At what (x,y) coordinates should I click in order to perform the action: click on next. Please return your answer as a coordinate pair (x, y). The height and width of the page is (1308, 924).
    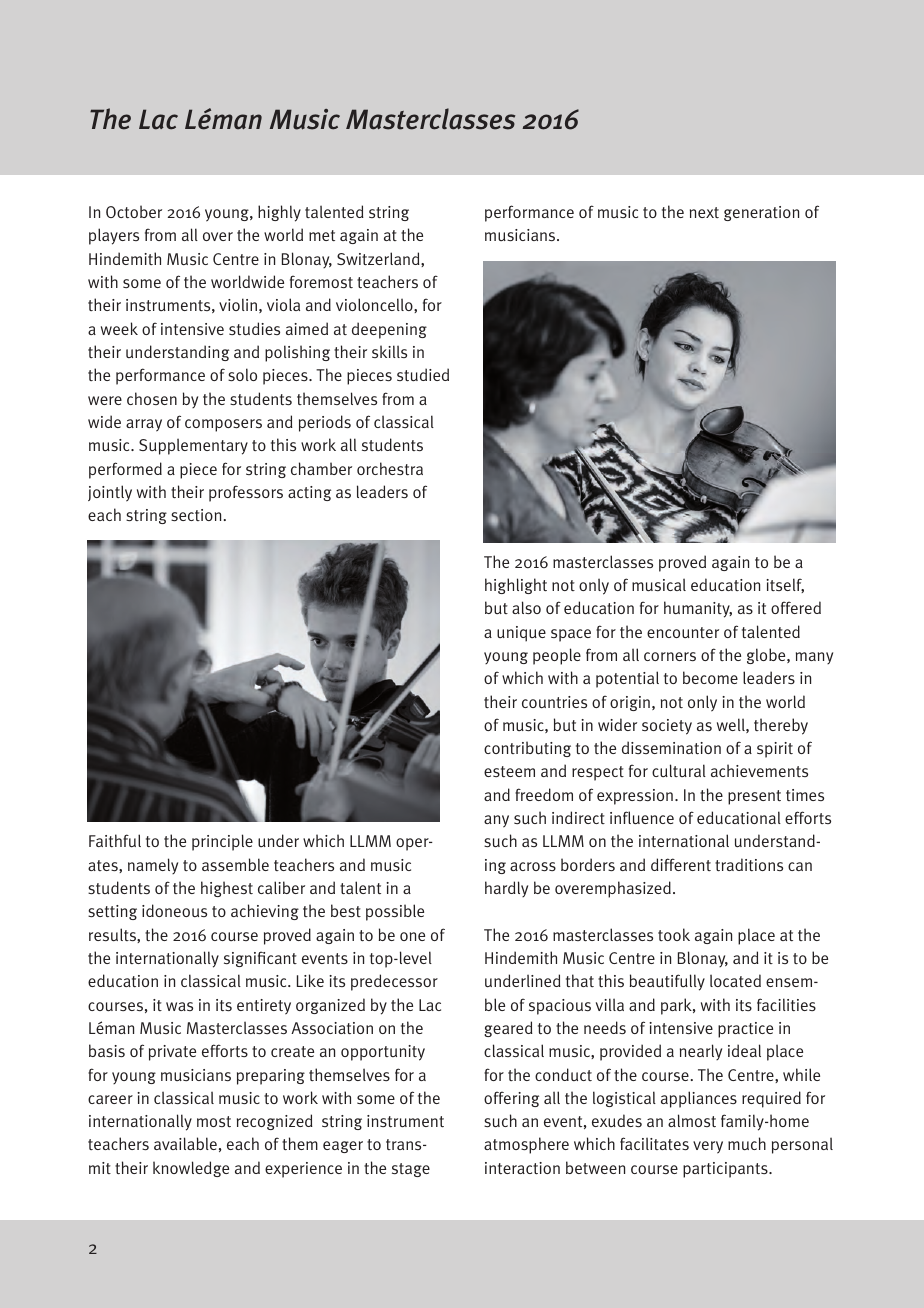
    Looking at the image, I should click on (704, 212).
